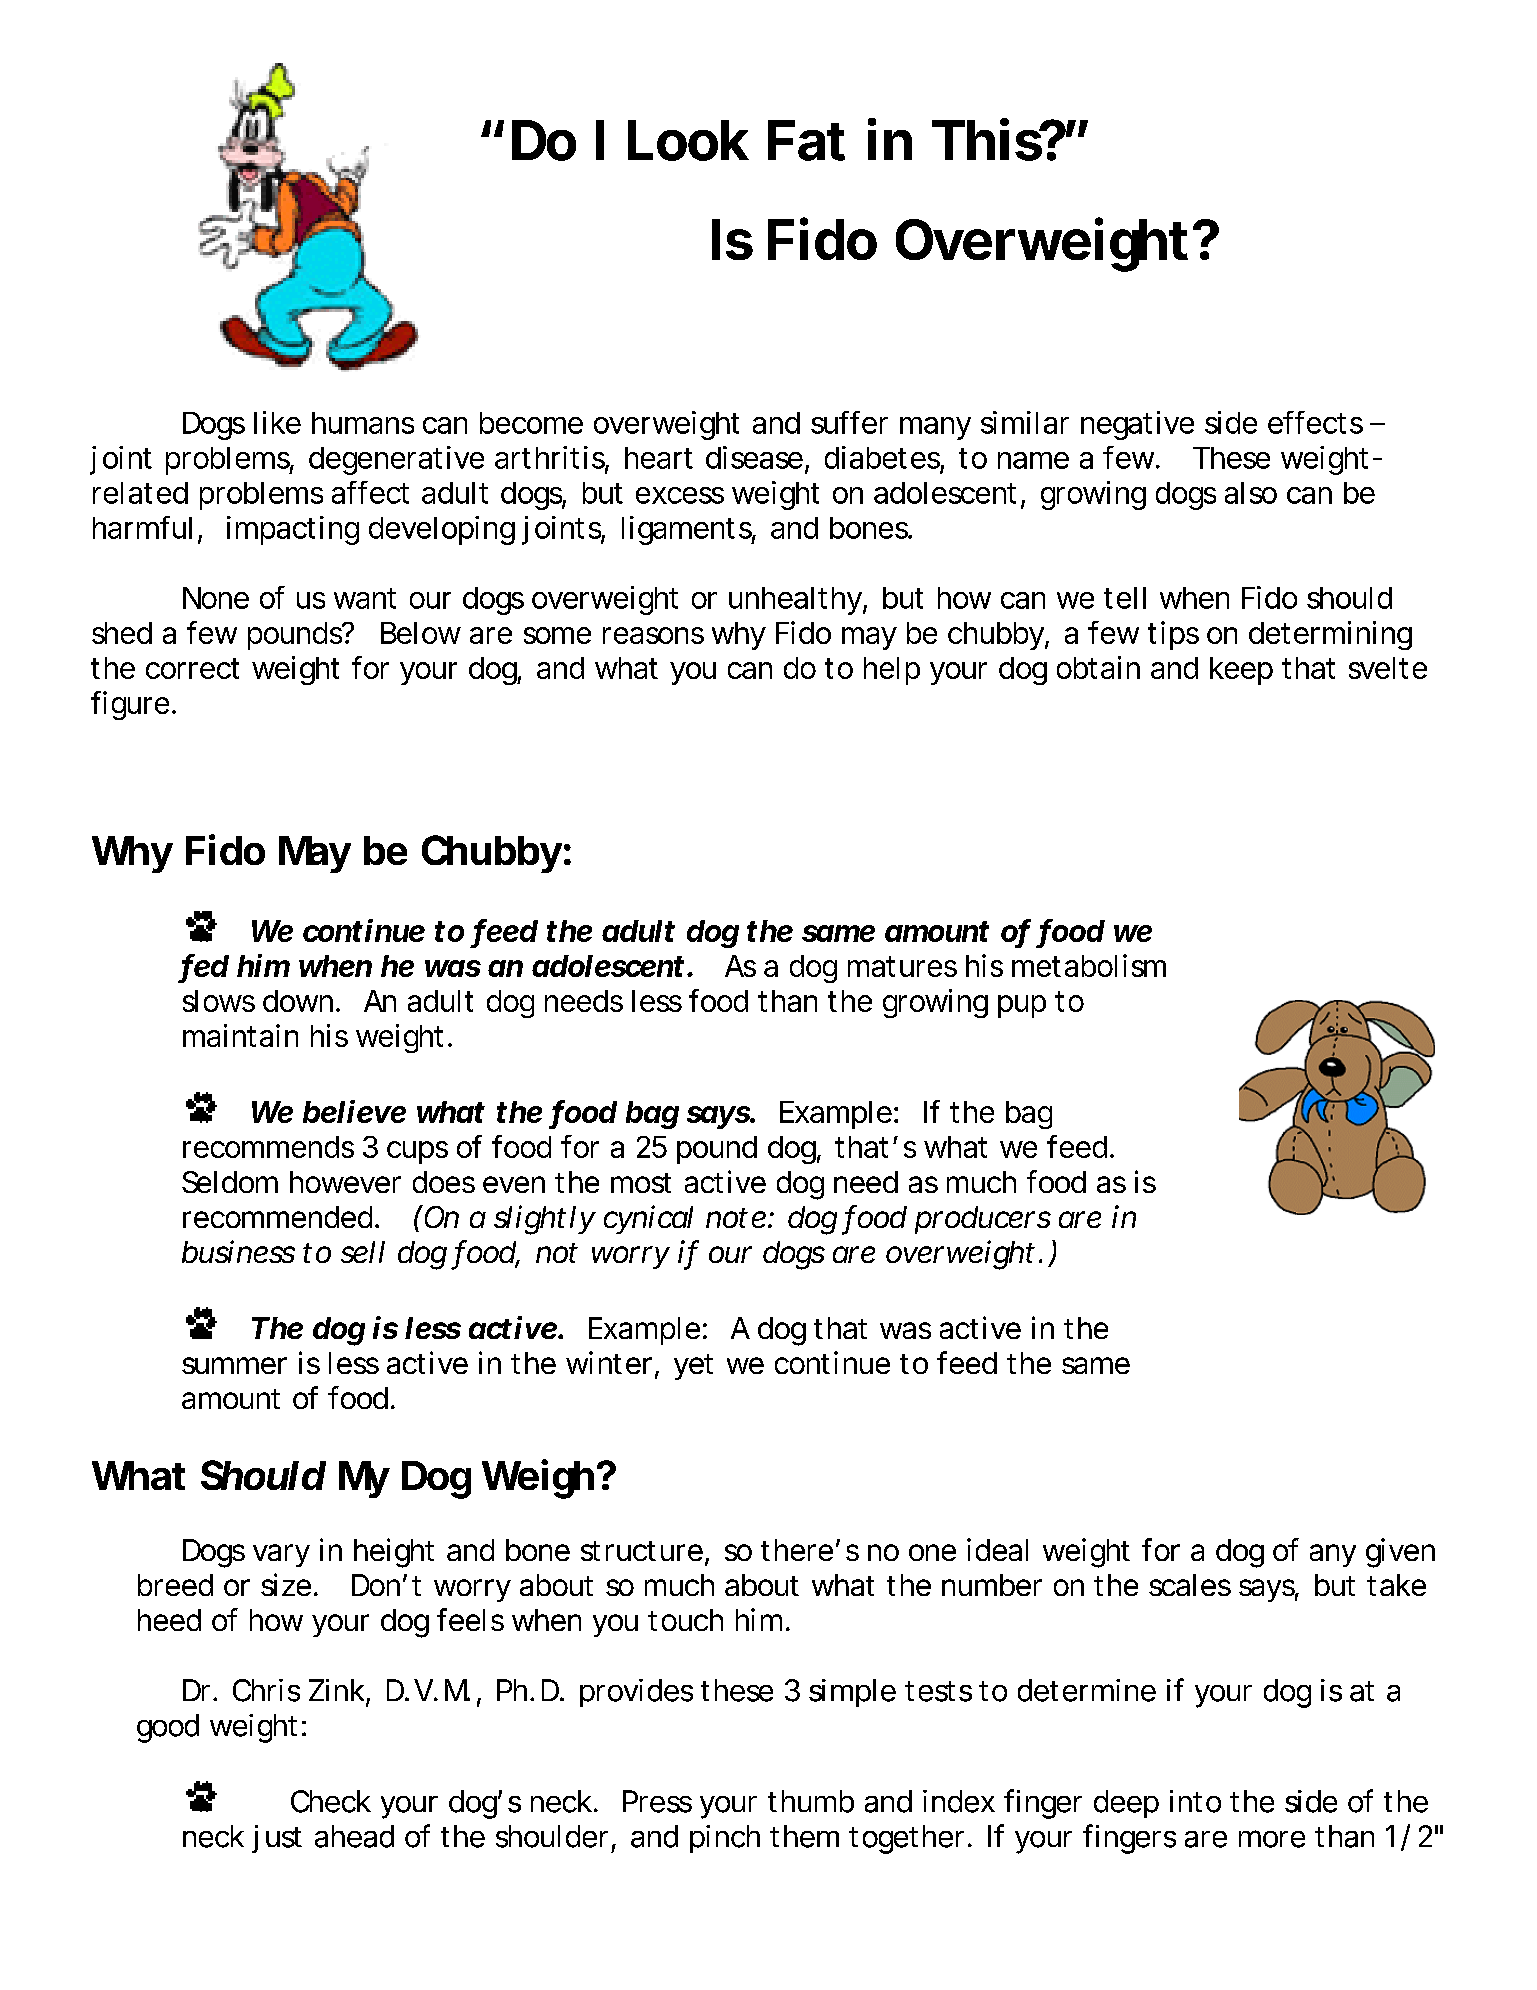  Describe the element at coordinates (1315, 422) in the image. I see `effects` at that location.
